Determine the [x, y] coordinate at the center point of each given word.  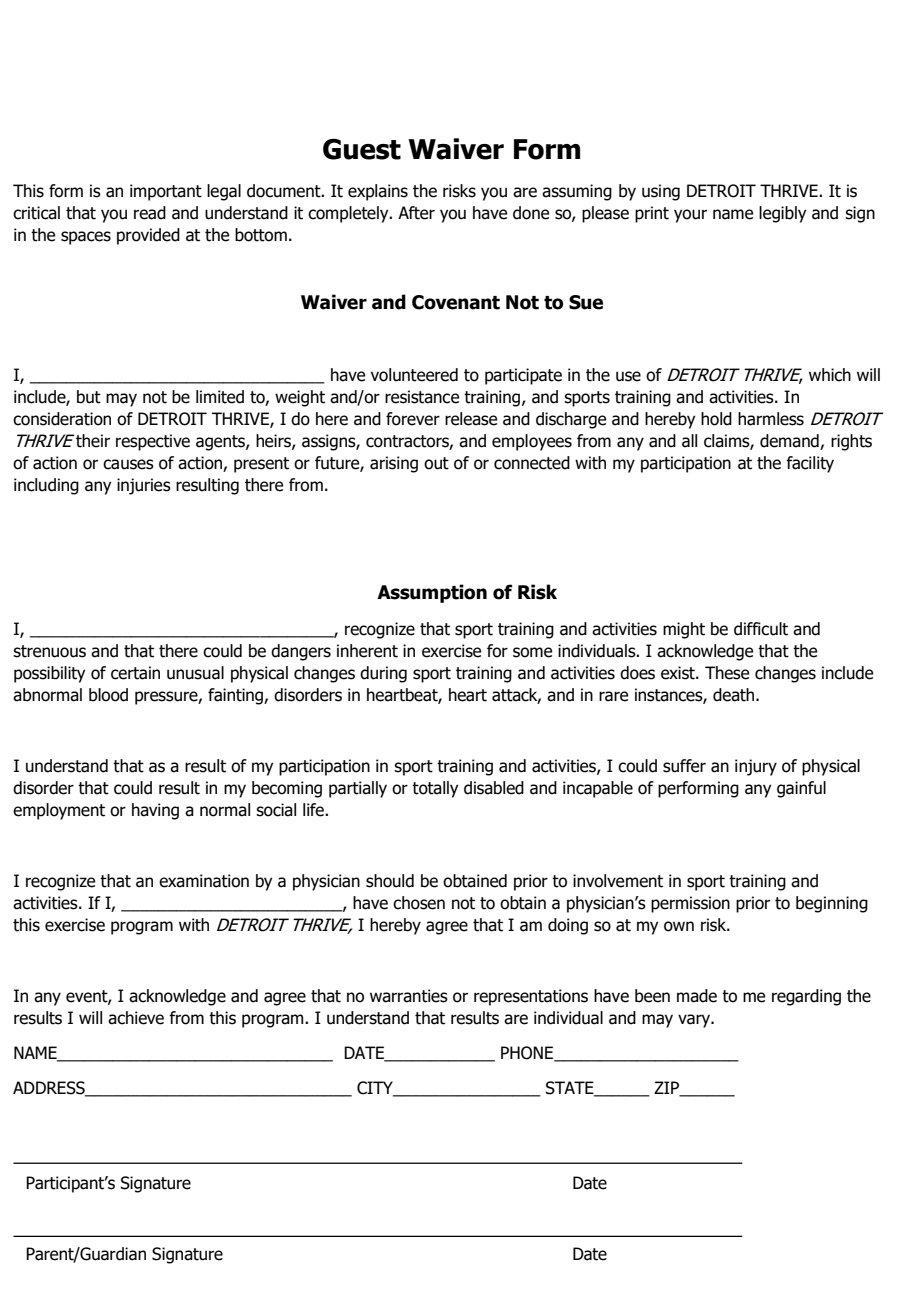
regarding [806, 997]
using [661, 192]
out [436, 463]
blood [108, 695]
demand [789, 441]
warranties [409, 996]
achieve [136, 1018]
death [735, 695]
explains [378, 192]
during [383, 674]
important [166, 192]
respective [153, 442]
